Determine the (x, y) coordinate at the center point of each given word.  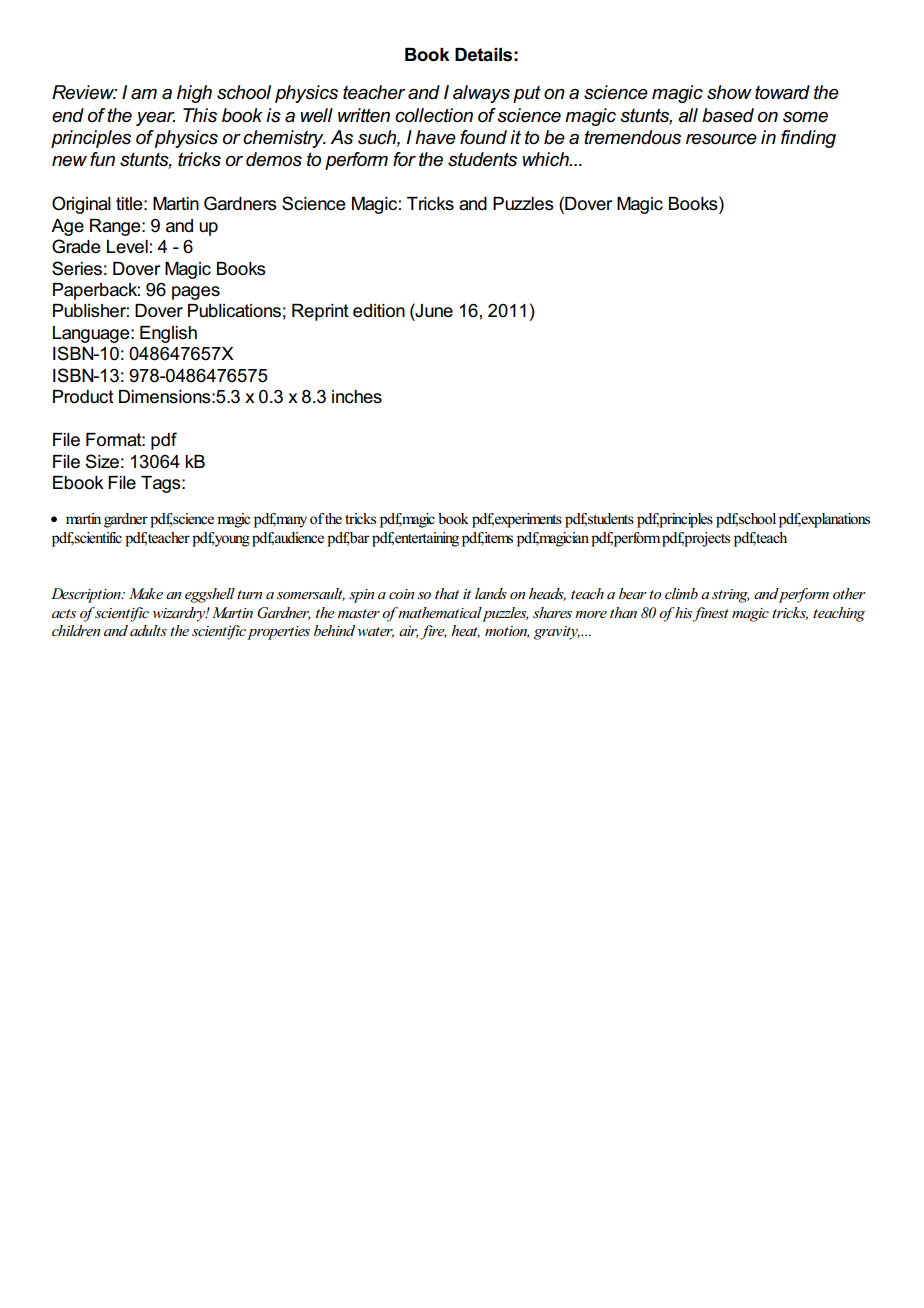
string (731, 596)
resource (721, 139)
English (168, 334)
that (447, 593)
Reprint (320, 312)
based (728, 115)
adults (148, 630)
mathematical (440, 612)
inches (357, 397)
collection (434, 115)
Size (102, 461)
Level (127, 247)
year (155, 119)
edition (379, 311)
